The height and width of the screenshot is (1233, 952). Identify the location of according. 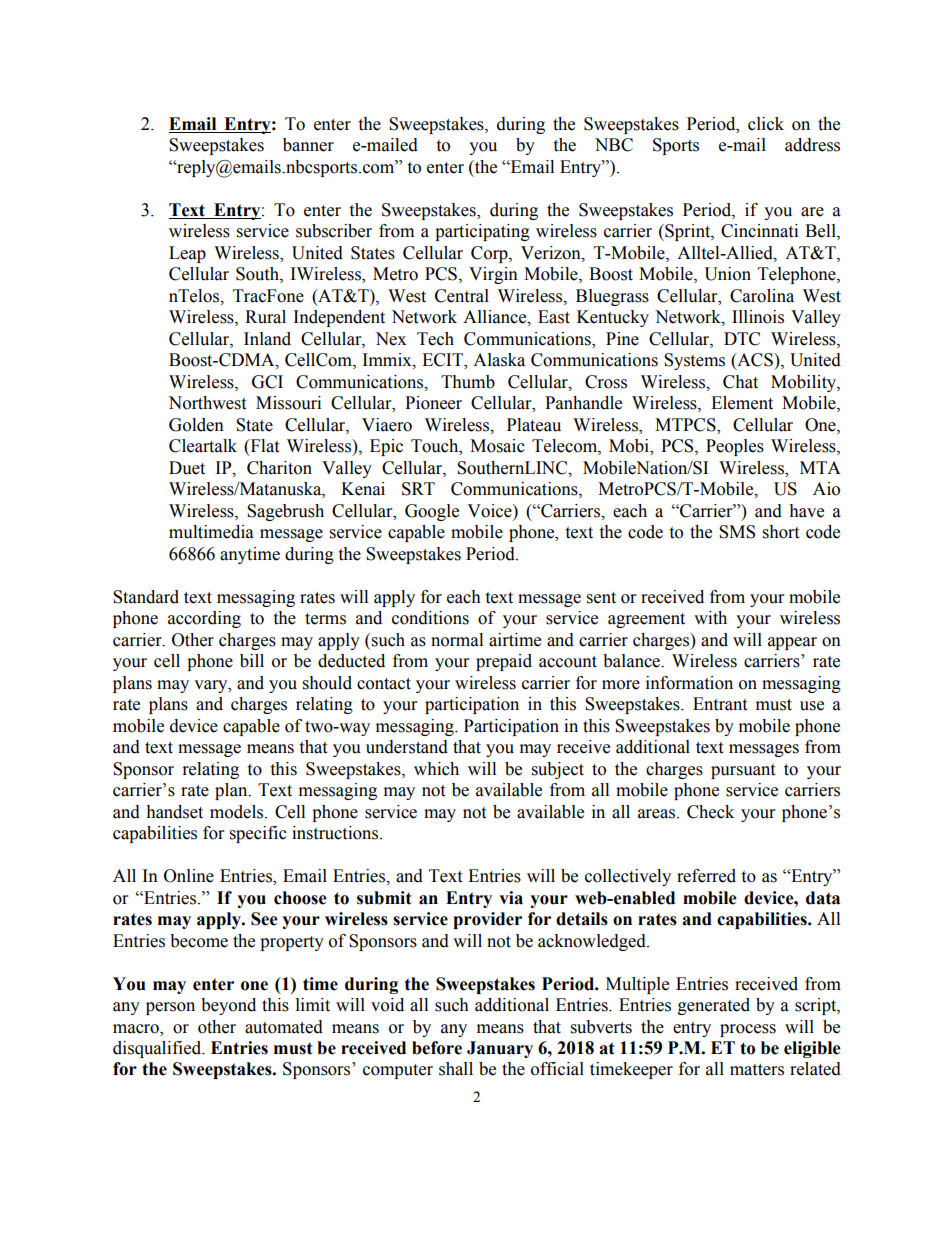
(204, 619).
